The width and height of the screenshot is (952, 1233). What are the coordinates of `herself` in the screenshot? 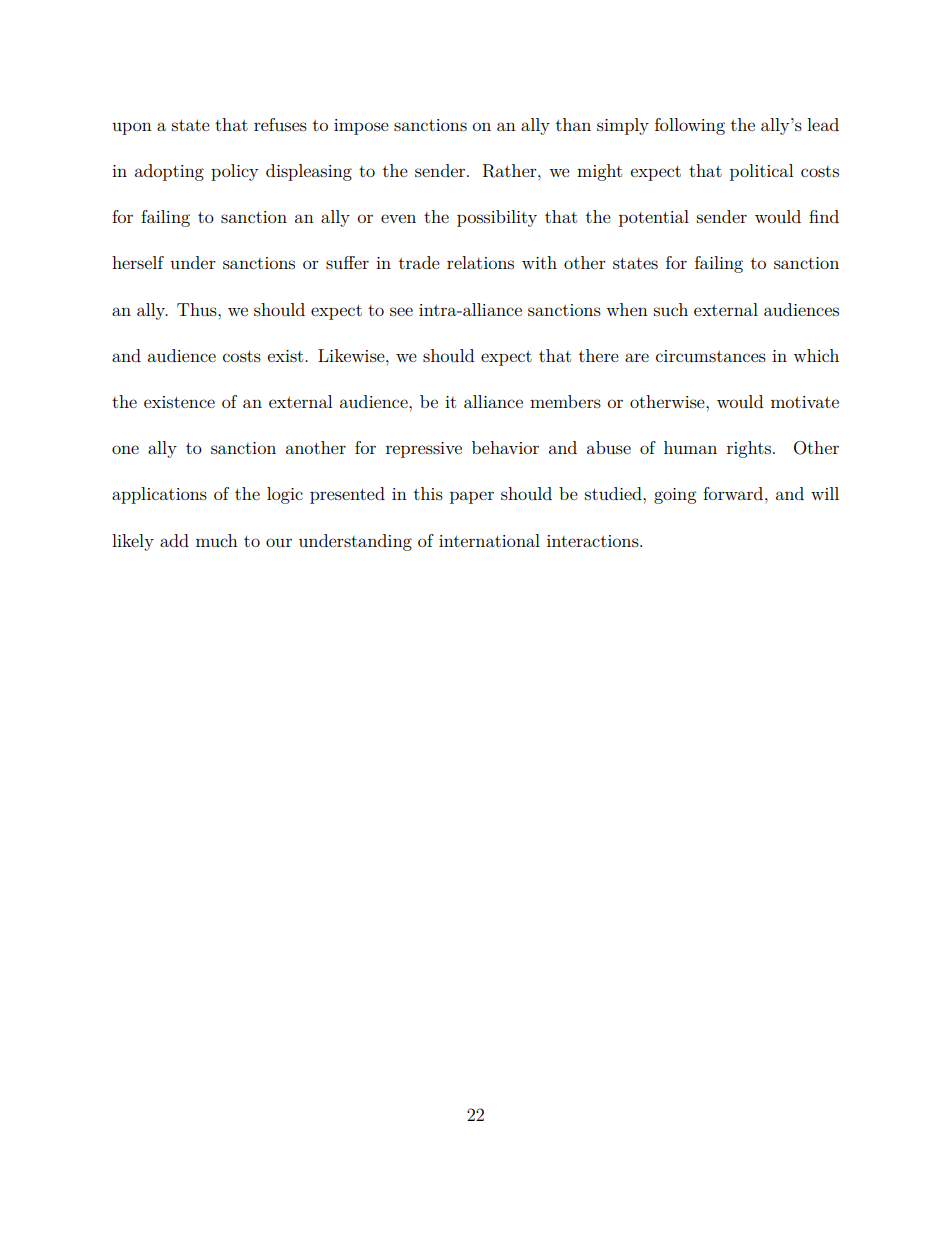 It's located at (138, 262).
